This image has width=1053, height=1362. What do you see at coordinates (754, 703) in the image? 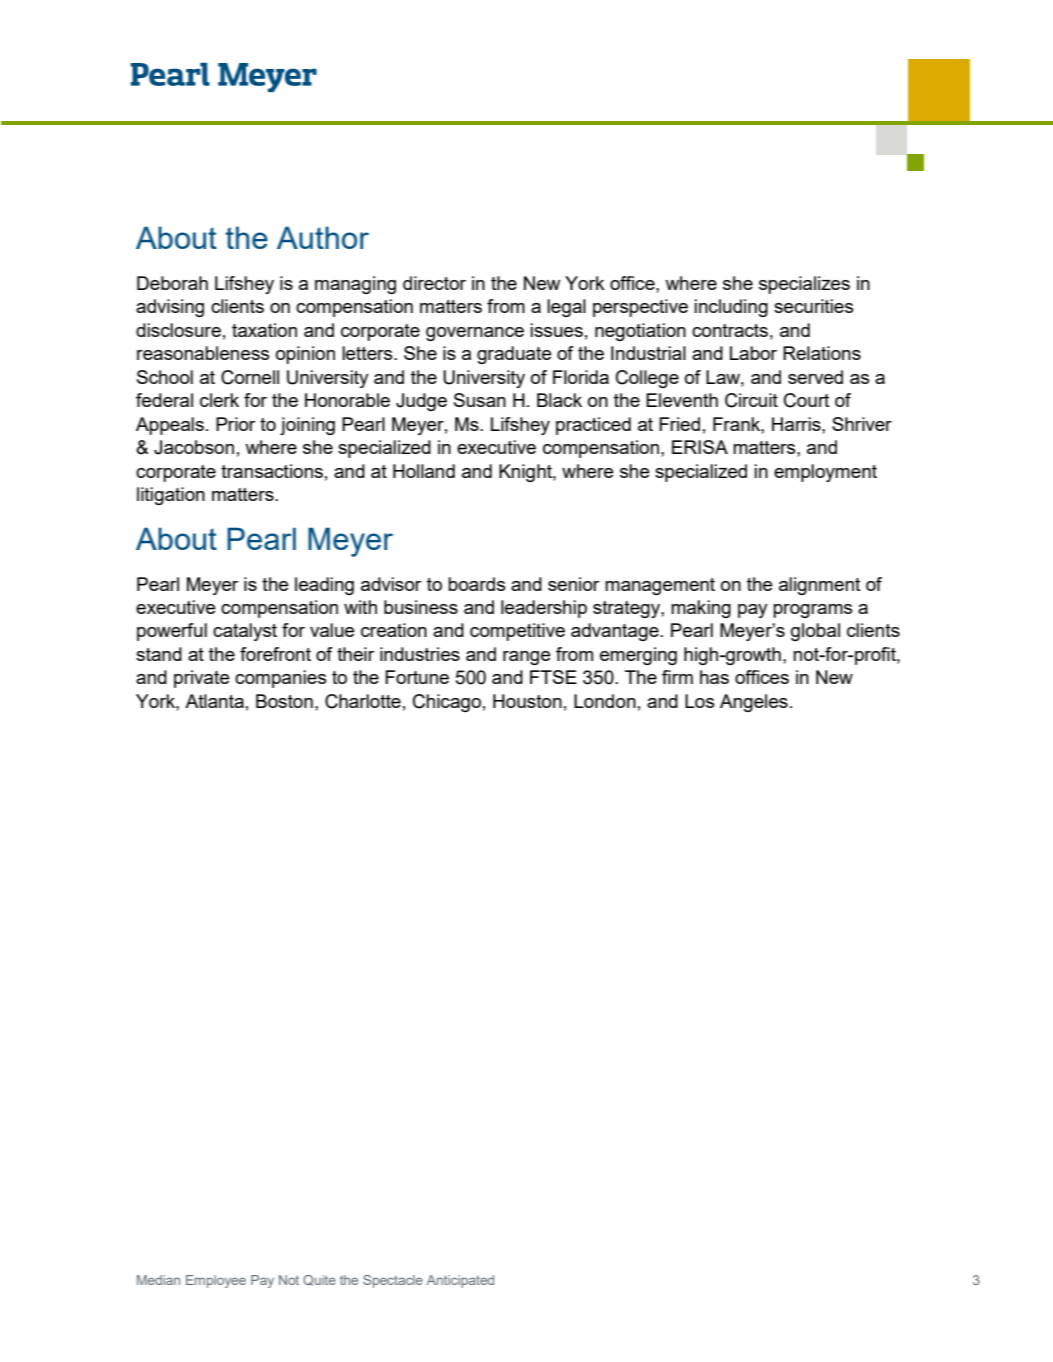
I see `Angeles` at bounding box center [754, 703].
